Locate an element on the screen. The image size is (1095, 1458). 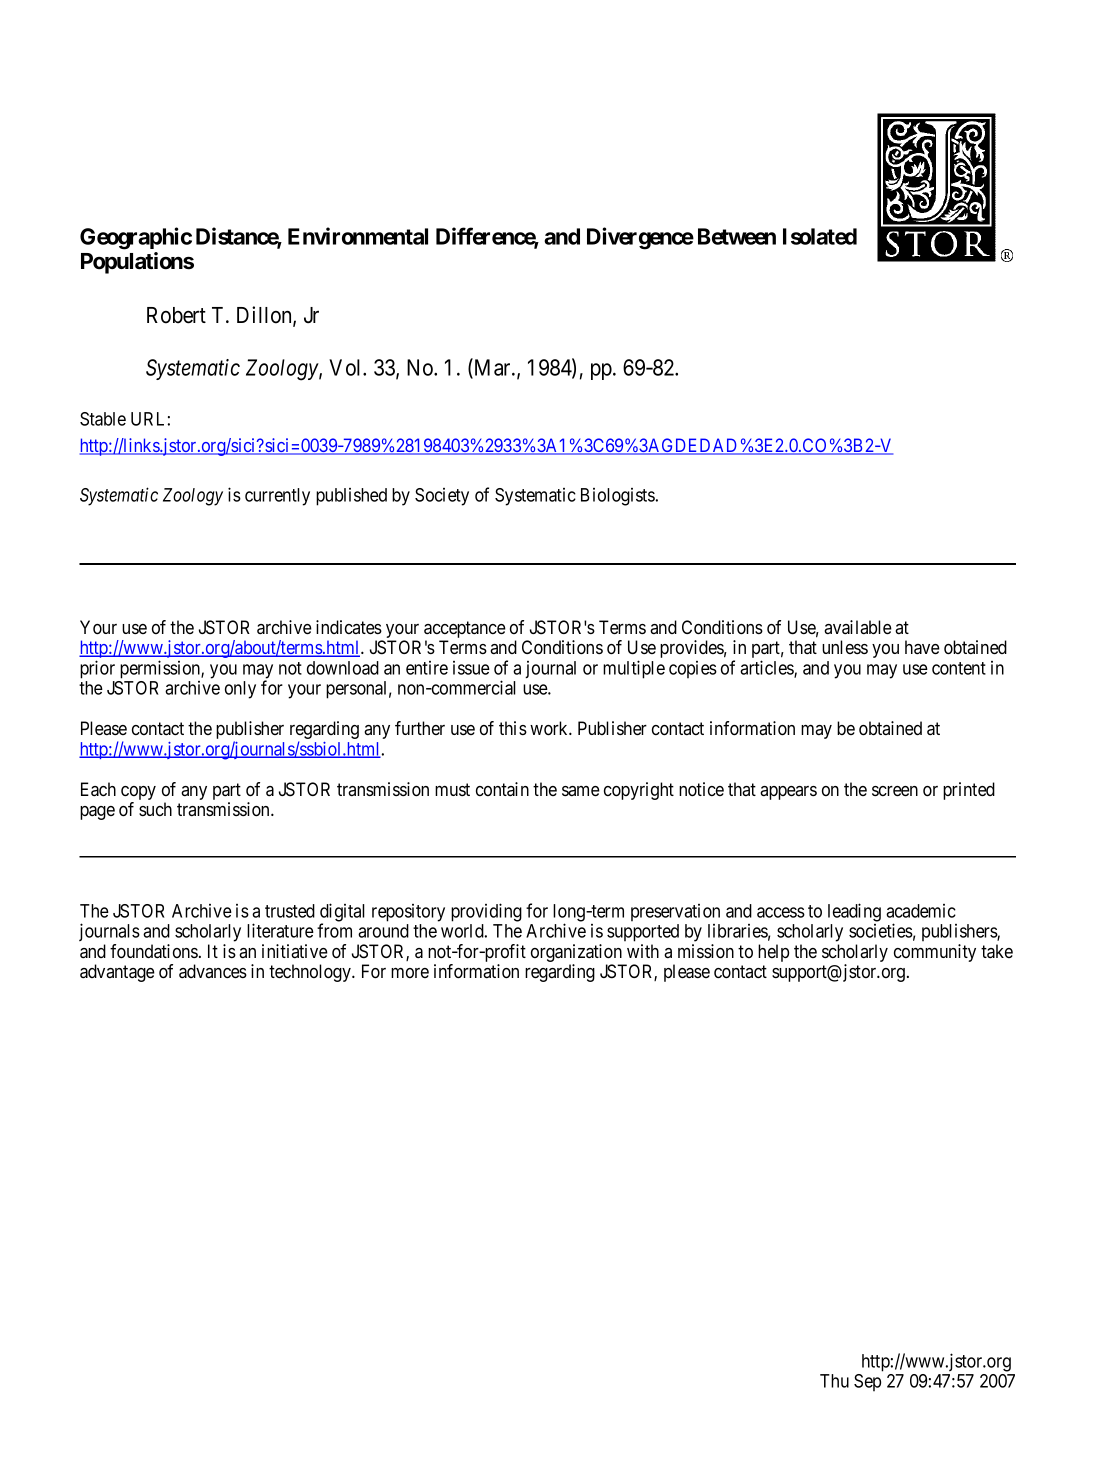
advances is located at coordinates (213, 971).
